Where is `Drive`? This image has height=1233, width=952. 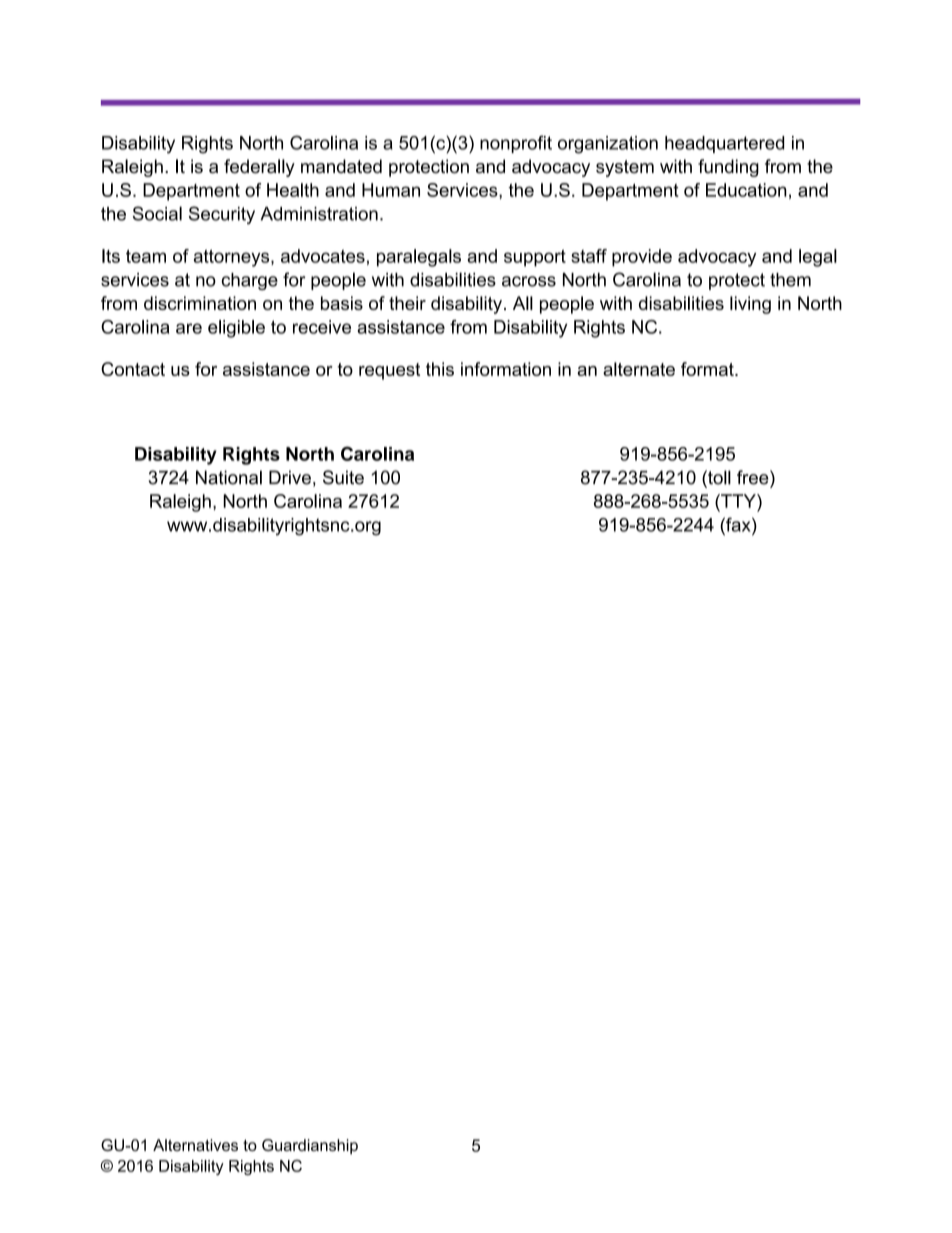 Drive is located at coordinates (290, 477).
